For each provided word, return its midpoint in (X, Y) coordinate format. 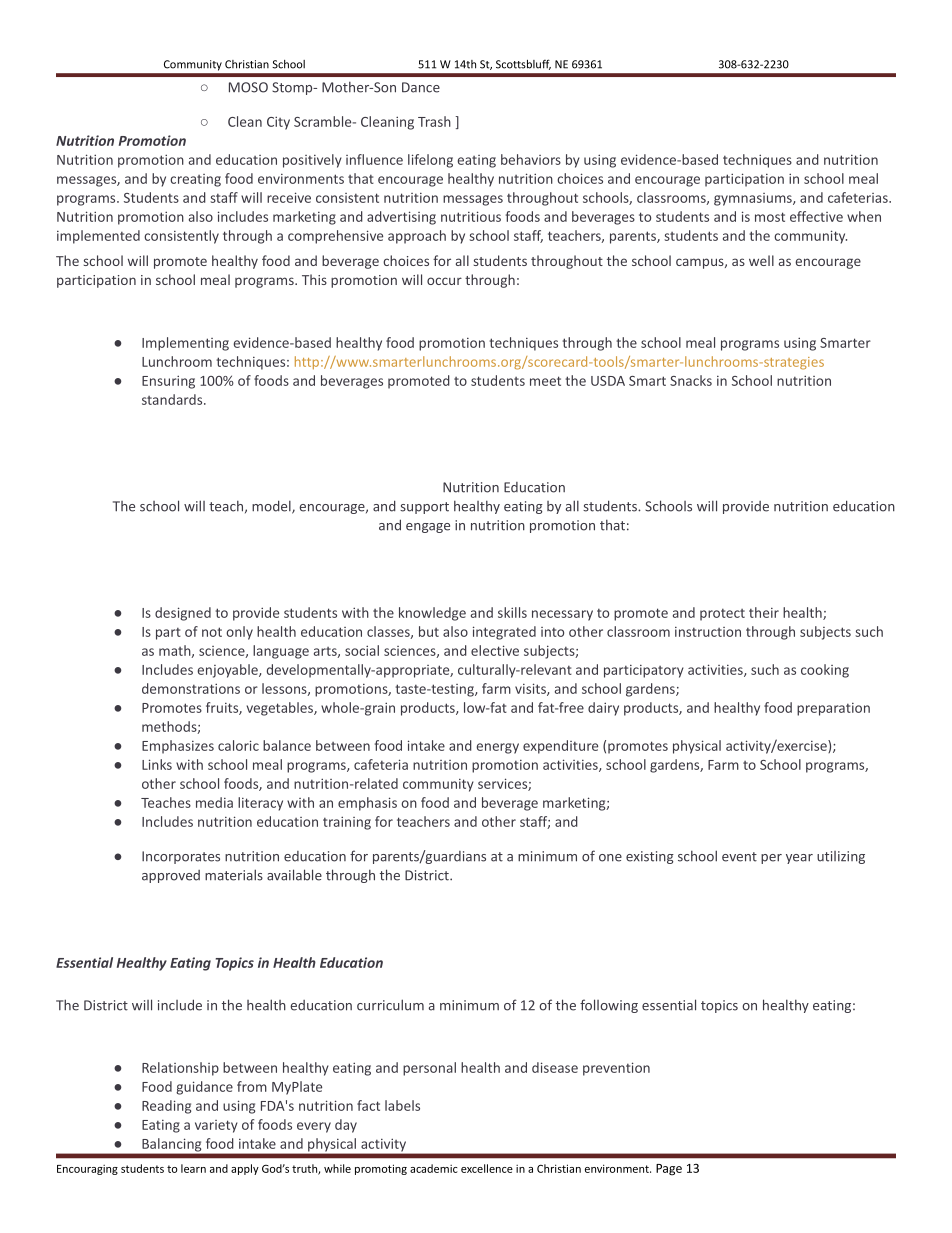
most (770, 217)
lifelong (430, 161)
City (278, 123)
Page (669, 1170)
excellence (487, 1168)
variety (216, 1126)
